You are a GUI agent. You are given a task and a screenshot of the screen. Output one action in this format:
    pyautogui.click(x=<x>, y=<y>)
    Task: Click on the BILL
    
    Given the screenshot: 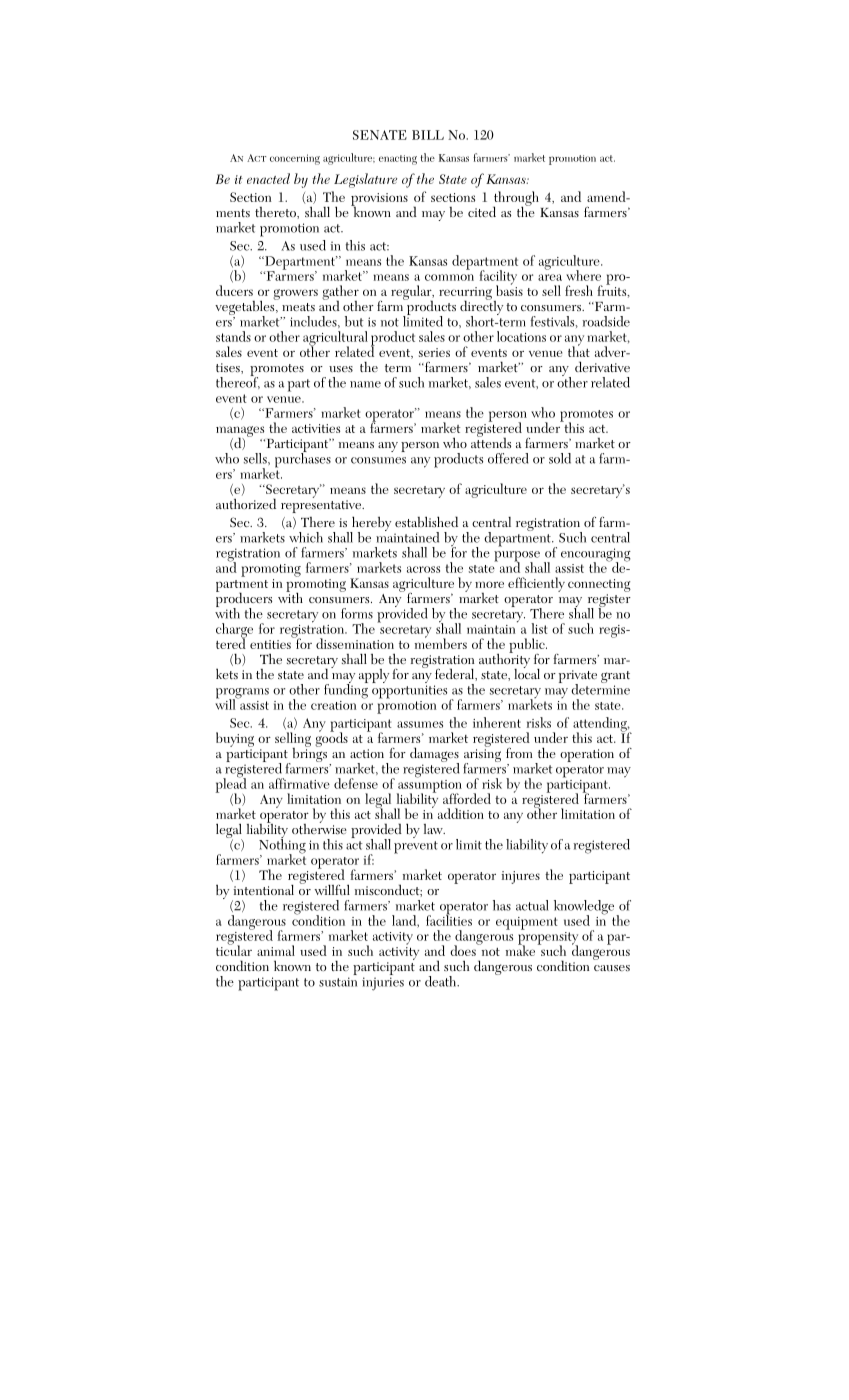 What is the action you would take?
    pyautogui.click(x=428, y=135)
